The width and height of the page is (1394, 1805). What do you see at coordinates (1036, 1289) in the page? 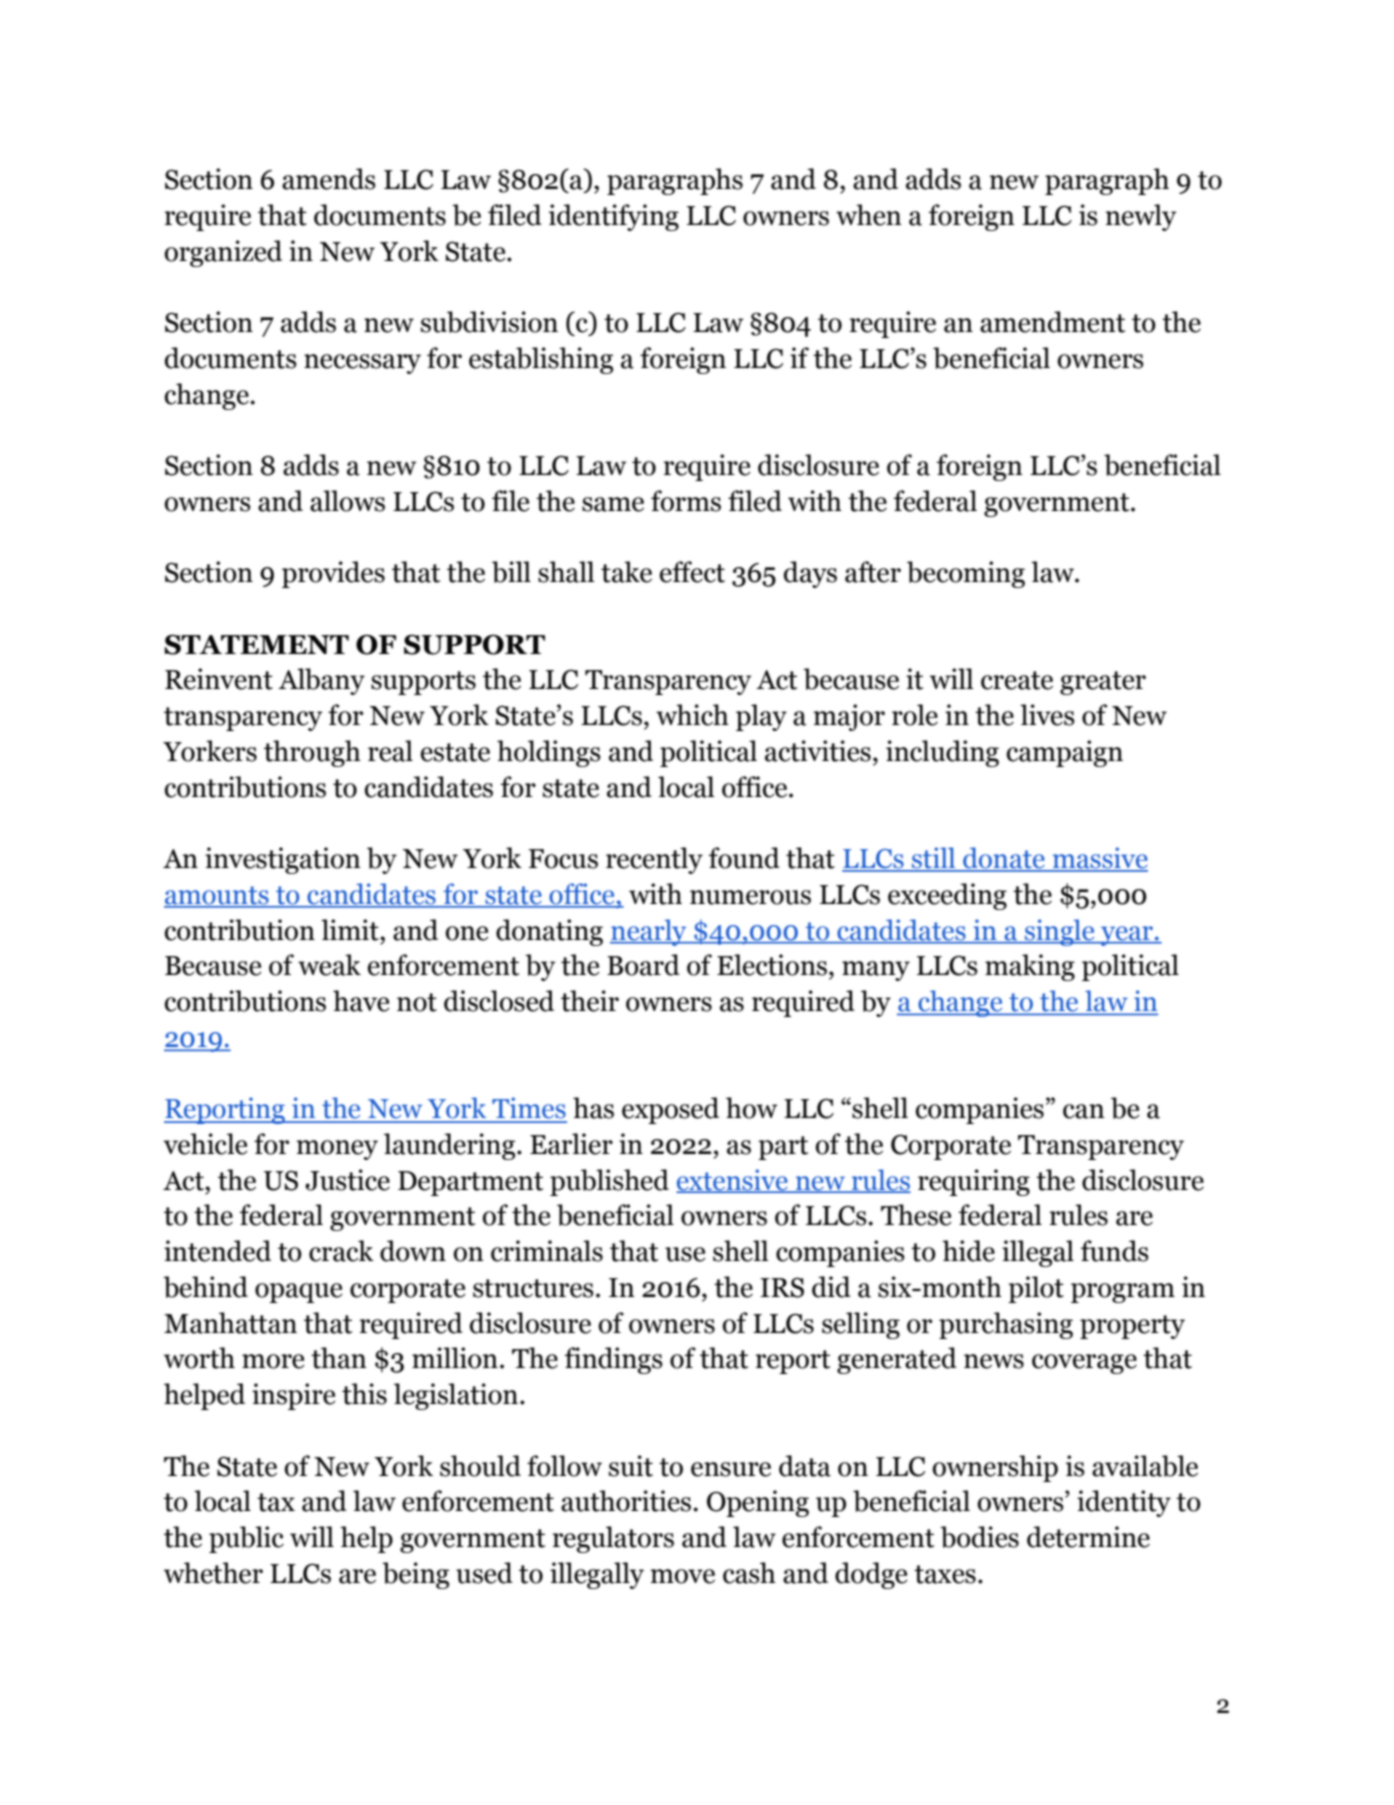
I see `pilot` at bounding box center [1036, 1289].
